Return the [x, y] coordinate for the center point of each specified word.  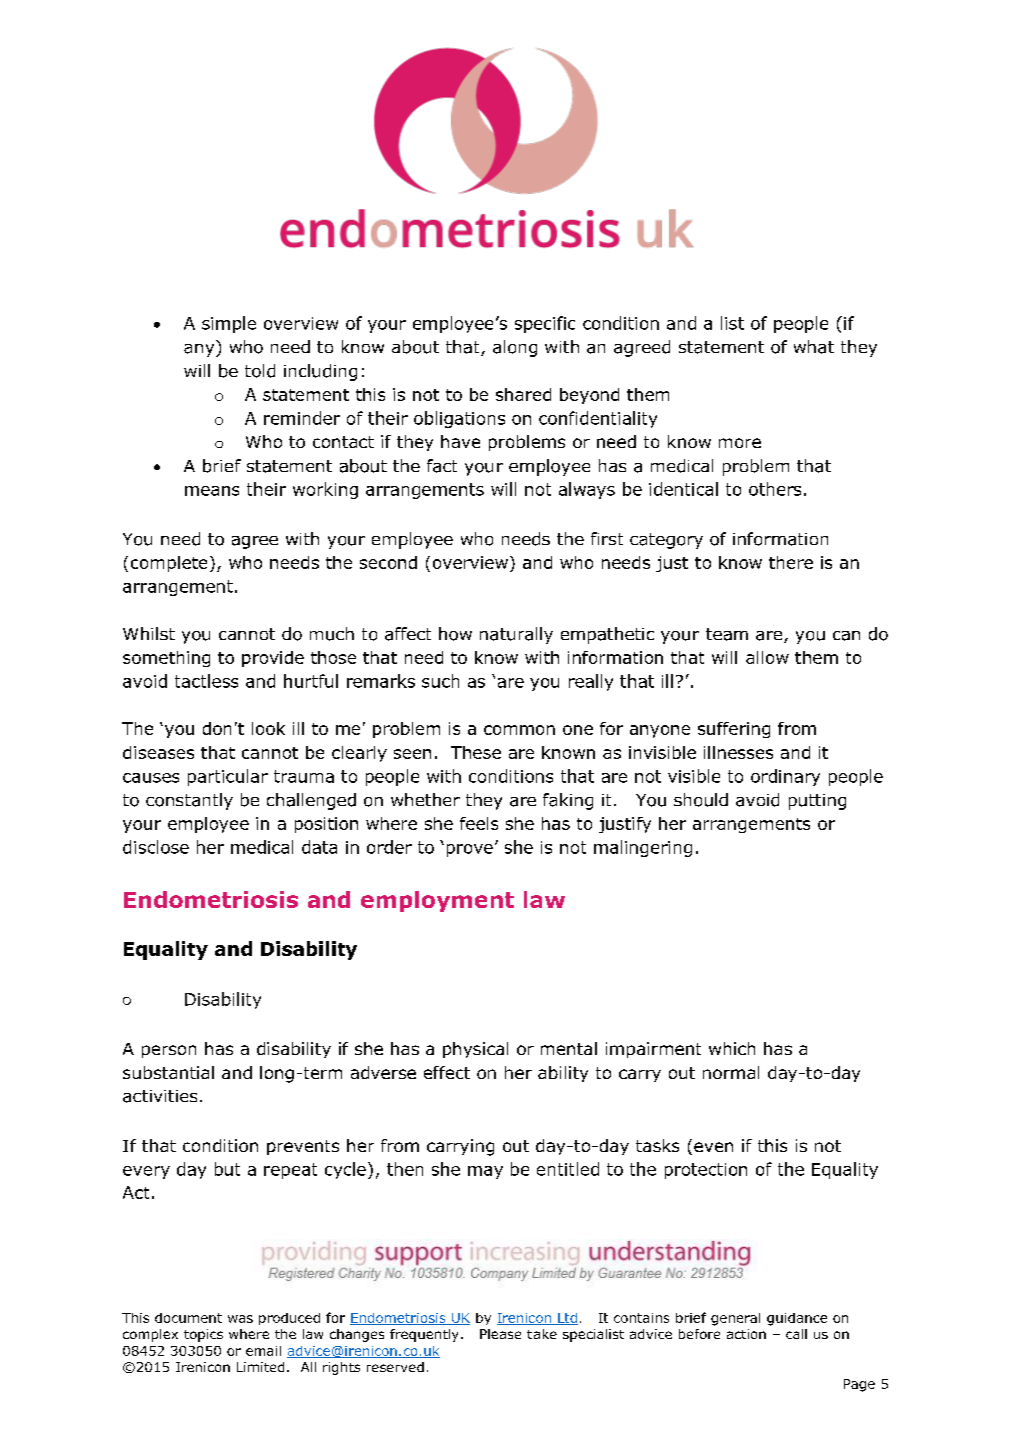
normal [731, 1072]
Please [500, 1334]
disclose [156, 847]
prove [470, 850]
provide [273, 659]
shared [523, 394]
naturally [516, 635]
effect [447, 1072]
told [260, 371]
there [791, 562]
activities [160, 1096]
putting [817, 802]
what [814, 347]
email [263, 1351]
